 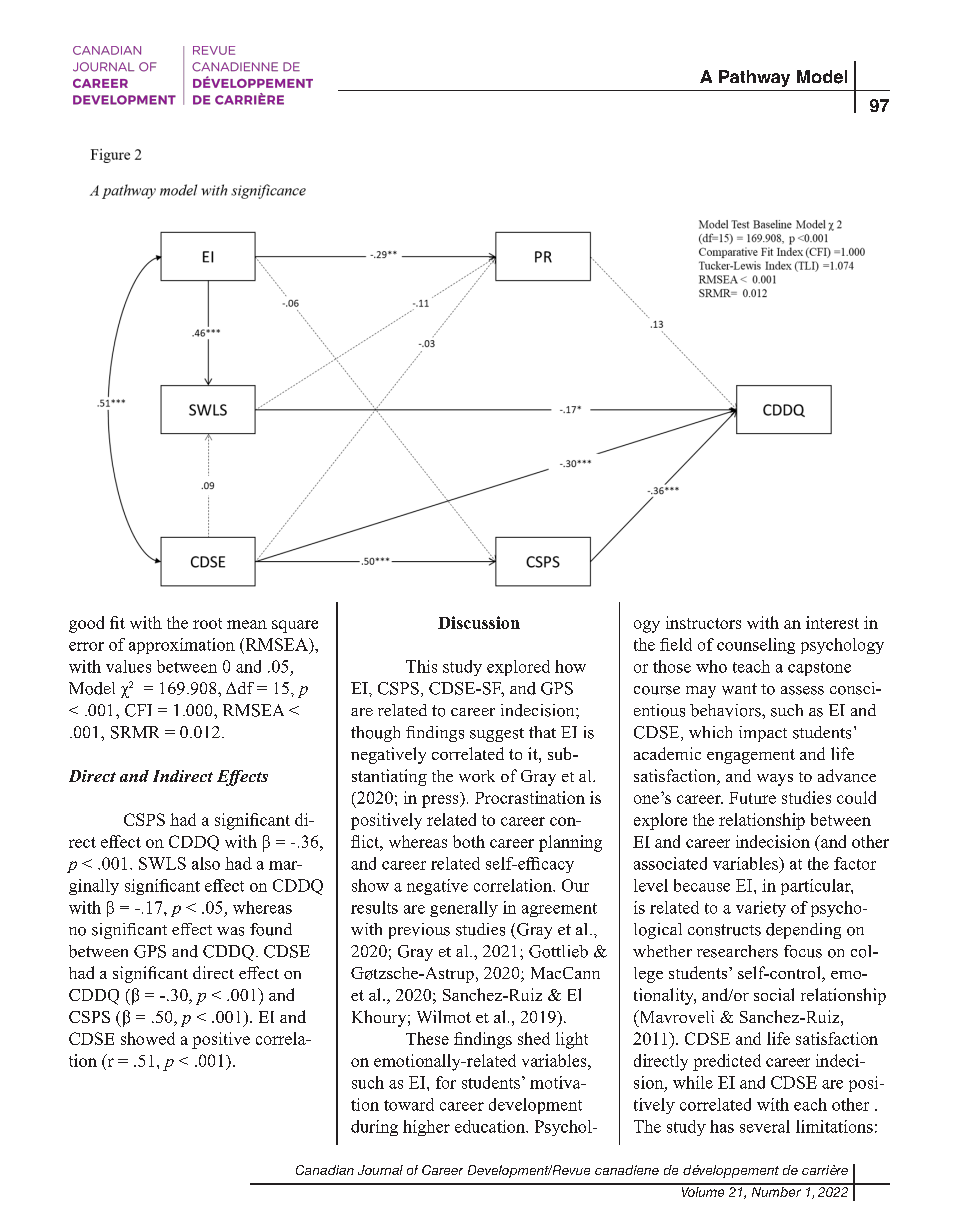 What do you see at coordinates (421, 666) in the image?
I see `This` at bounding box center [421, 666].
